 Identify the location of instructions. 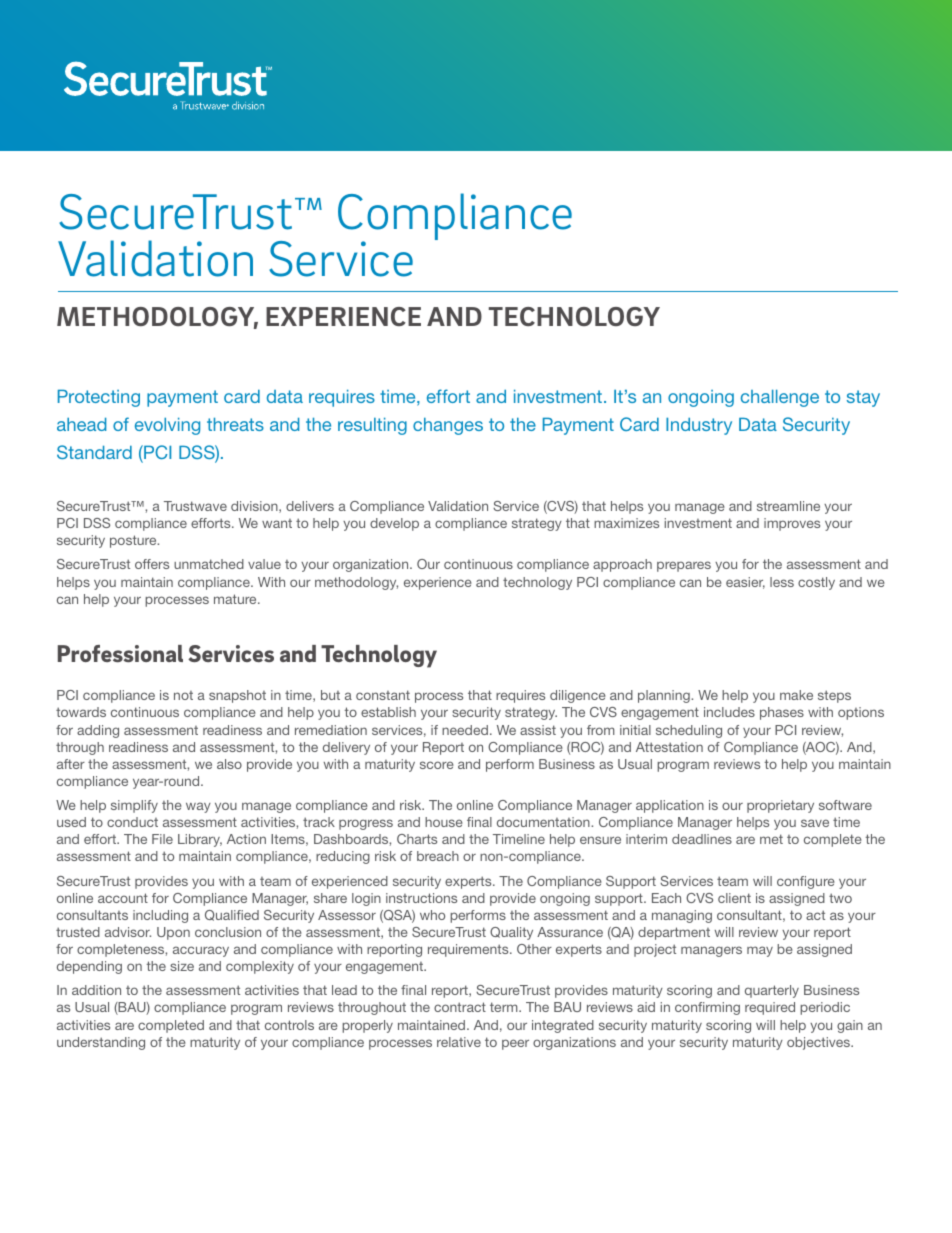
(421, 898).
